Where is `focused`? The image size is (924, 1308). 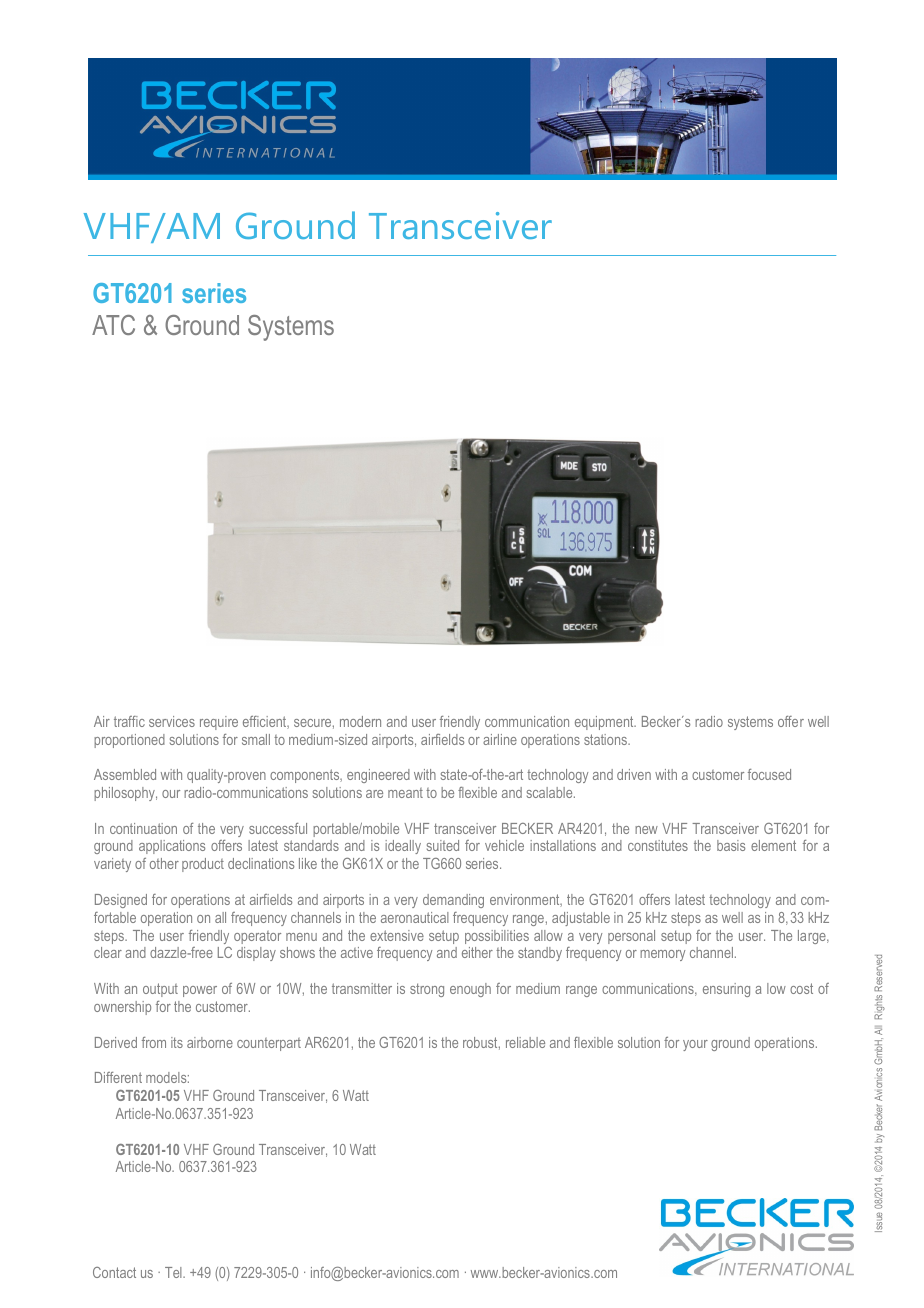
focused is located at coordinates (769, 774).
